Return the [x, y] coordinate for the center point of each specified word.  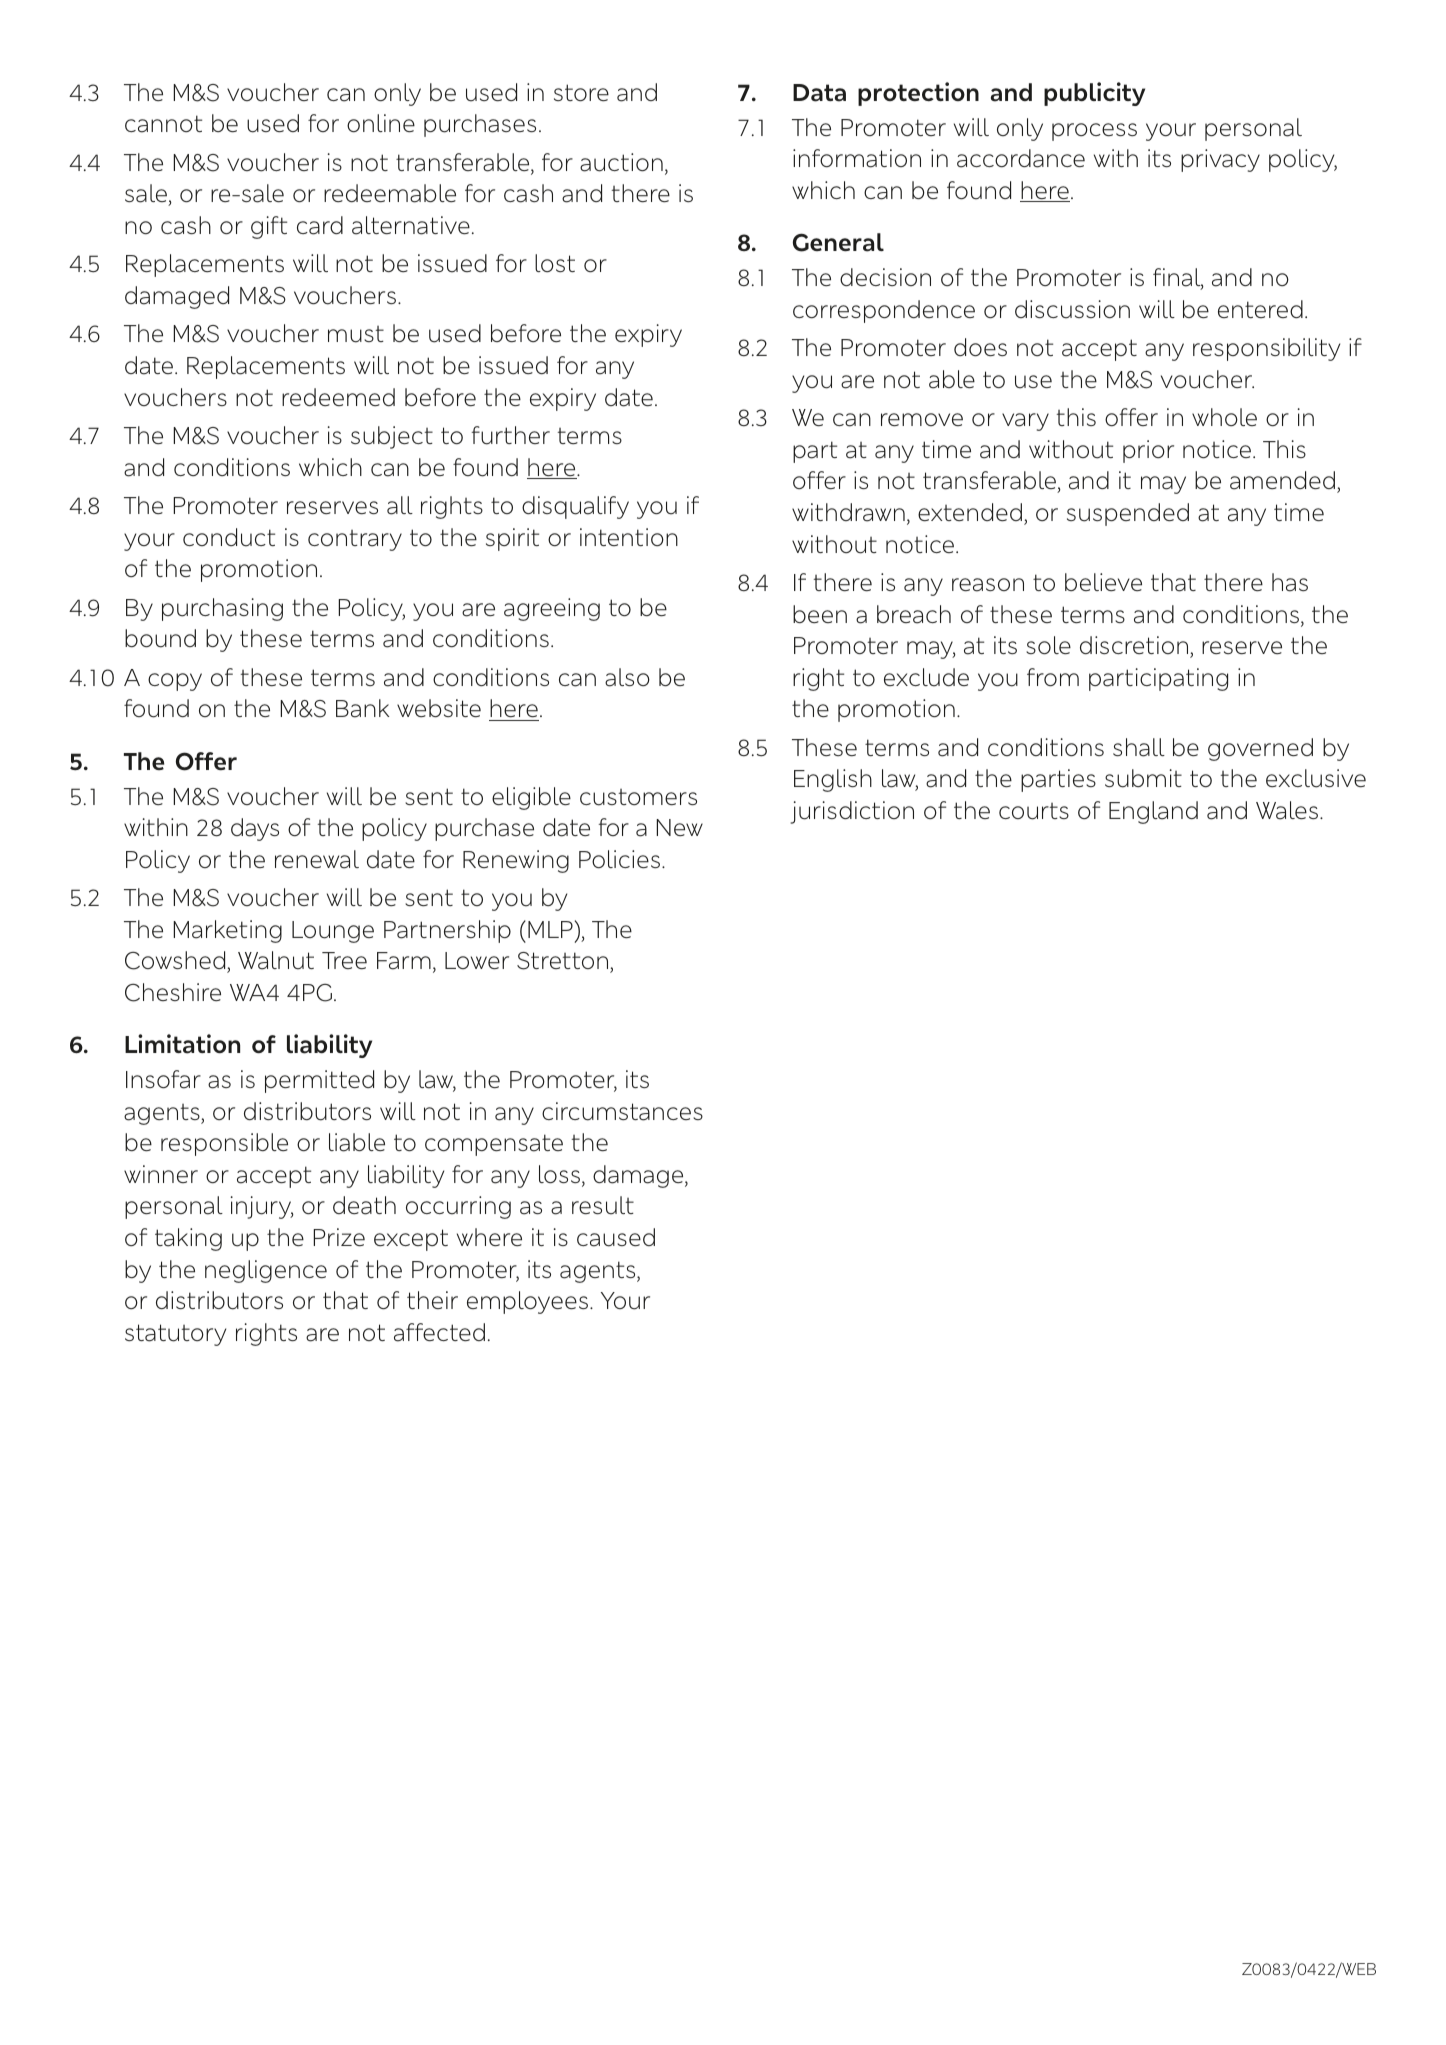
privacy [1220, 160]
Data [819, 93]
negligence [266, 1271]
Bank [362, 708]
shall [1139, 747]
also [627, 677]
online [381, 123]
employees [527, 1302]
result [603, 1205]
